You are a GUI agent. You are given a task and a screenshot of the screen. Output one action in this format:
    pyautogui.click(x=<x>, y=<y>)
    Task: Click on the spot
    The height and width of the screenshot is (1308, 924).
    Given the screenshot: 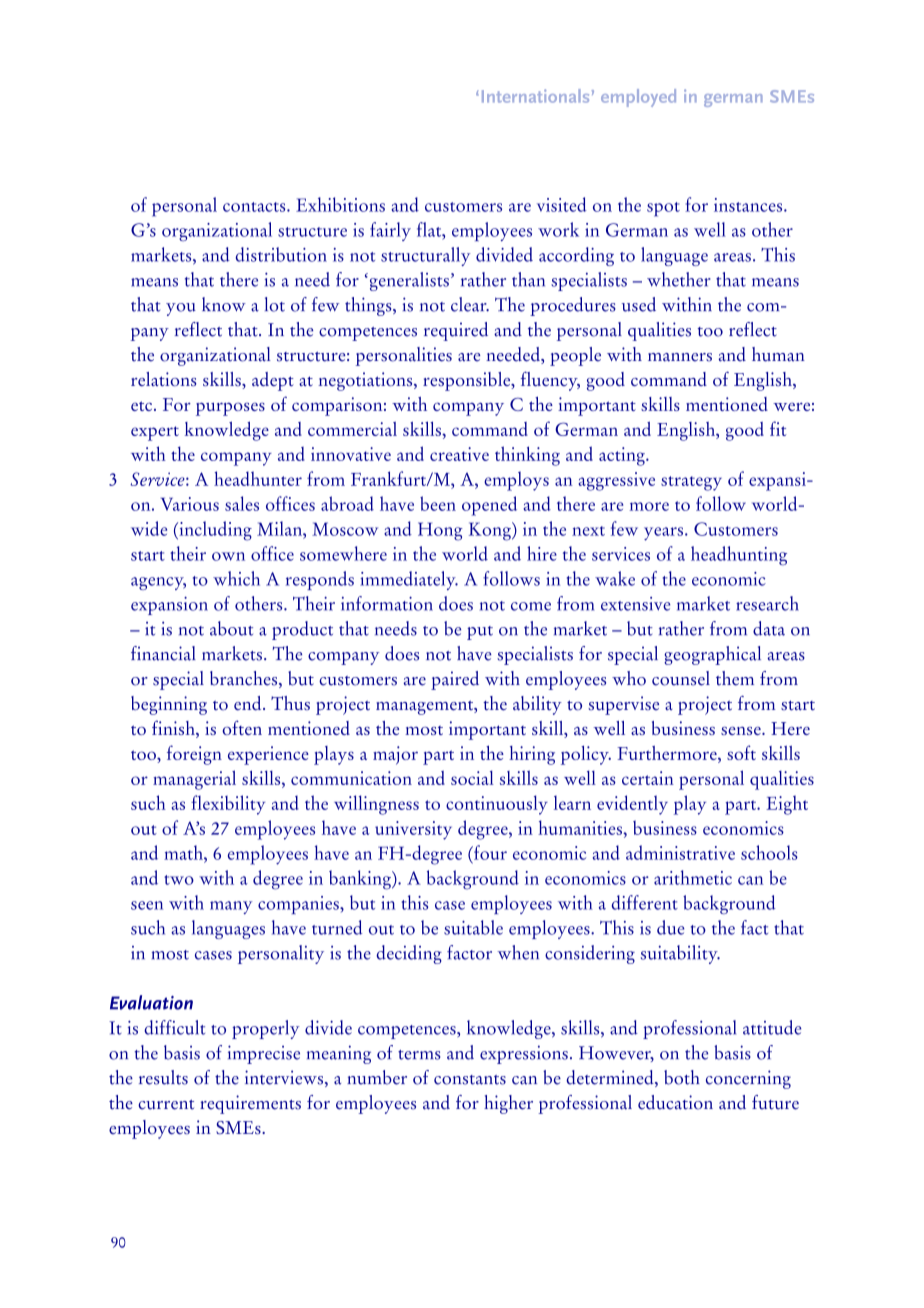 What is the action you would take?
    pyautogui.click(x=663, y=209)
